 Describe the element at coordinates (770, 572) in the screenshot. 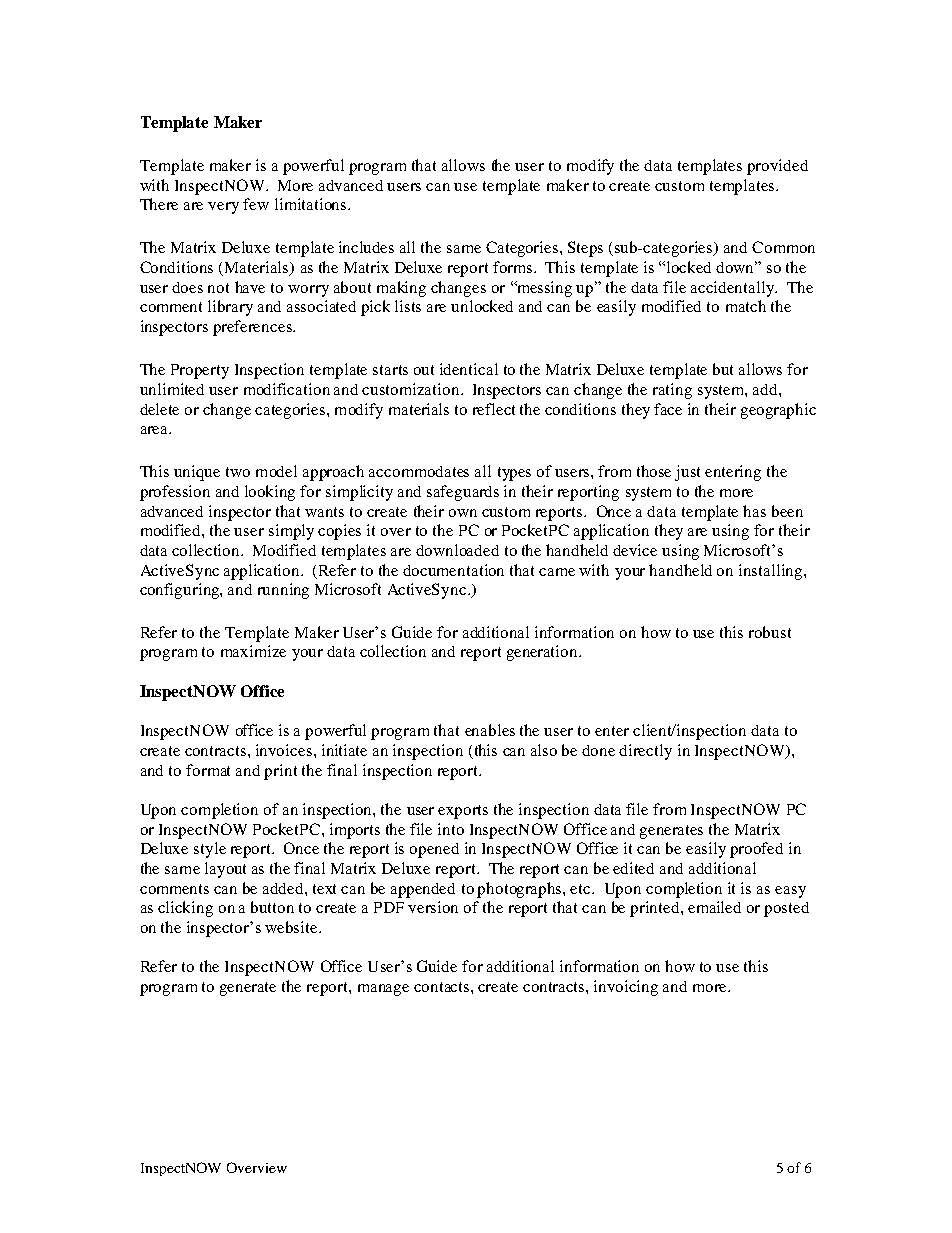

I see `installing` at that location.
